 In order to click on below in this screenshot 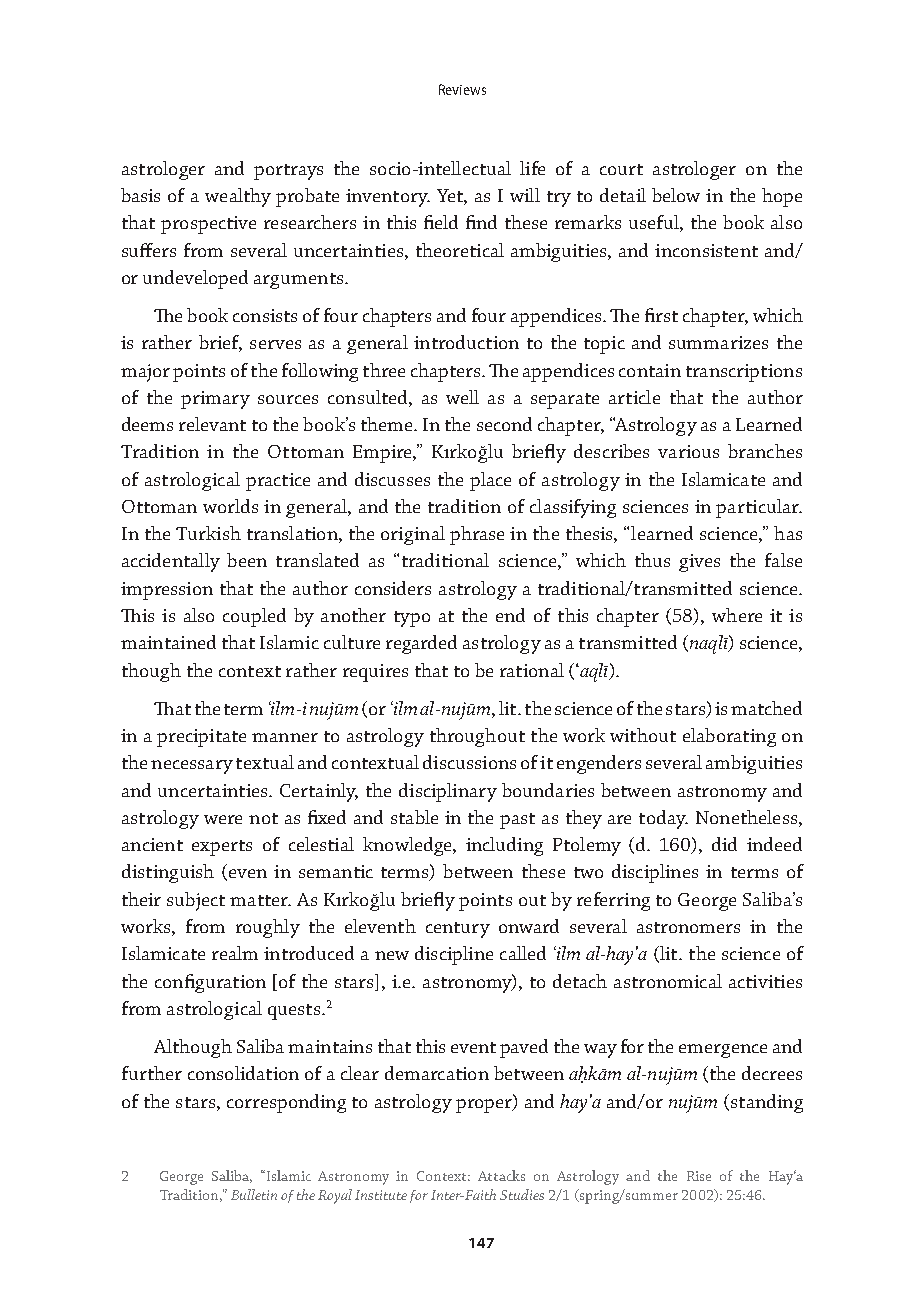, I will do `click(676, 195)`.
